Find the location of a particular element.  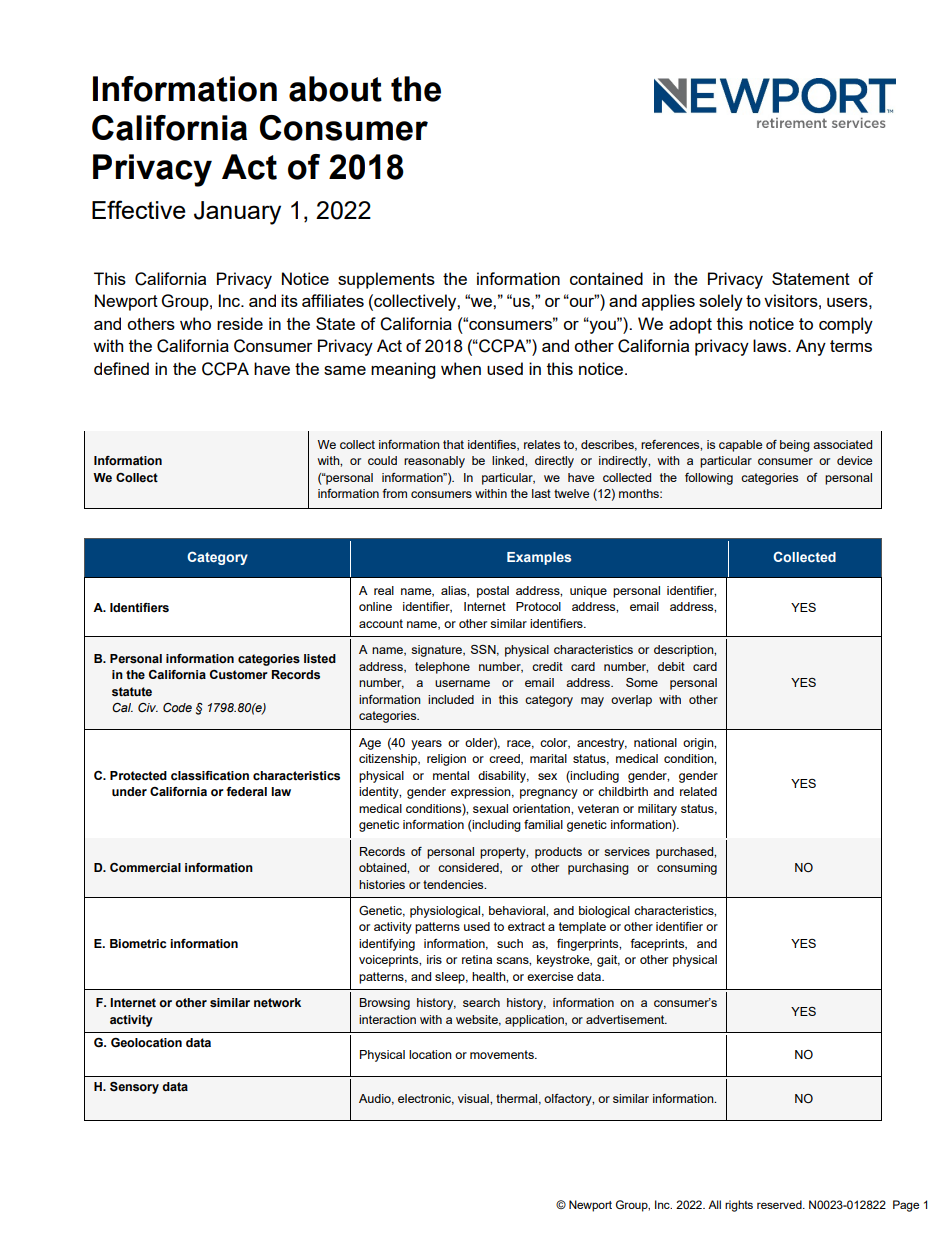

federal is located at coordinates (246, 792).
